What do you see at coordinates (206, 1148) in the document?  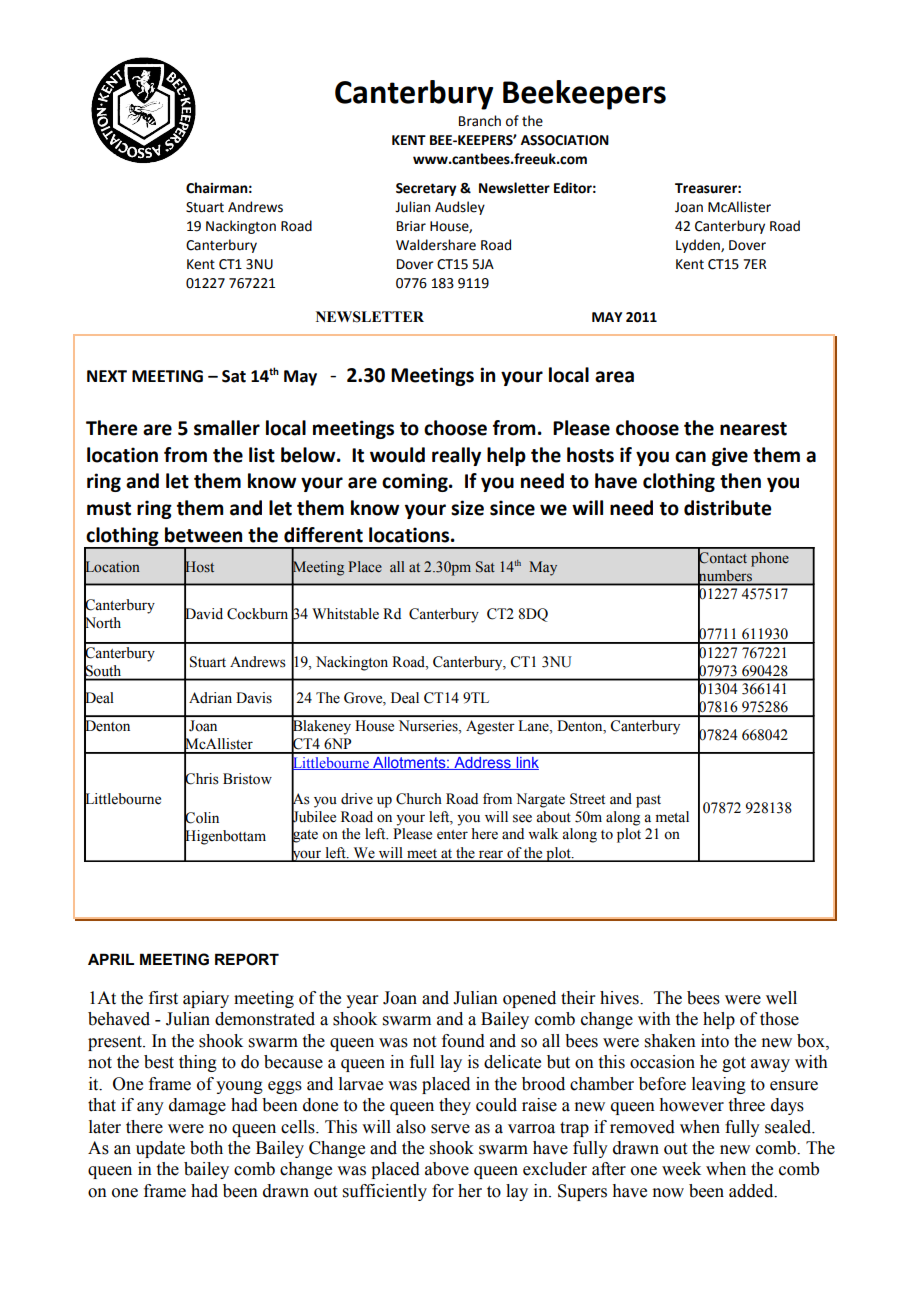 I see `both` at bounding box center [206, 1148].
